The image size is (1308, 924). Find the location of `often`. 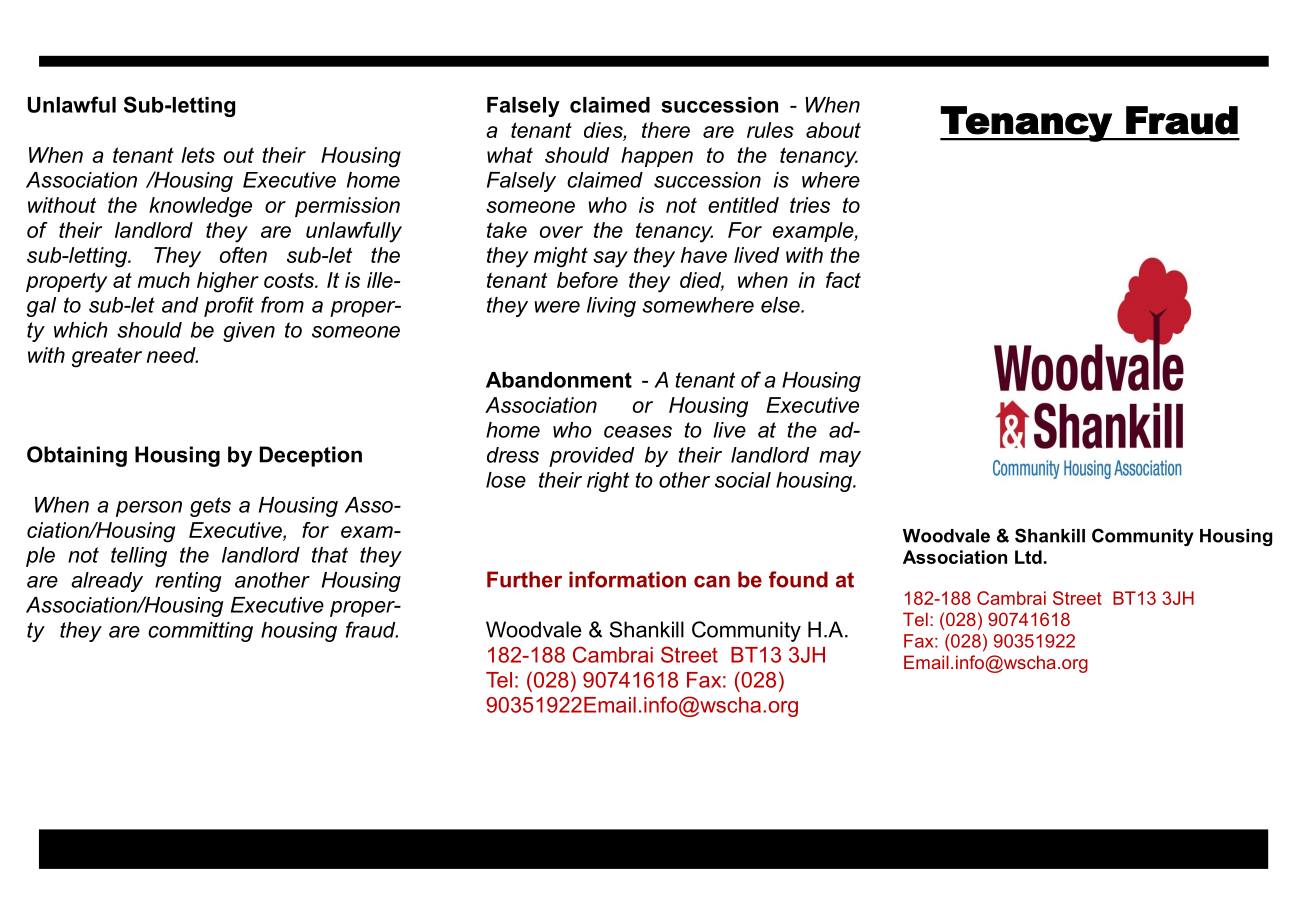

often is located at coordinates (243, 255).
